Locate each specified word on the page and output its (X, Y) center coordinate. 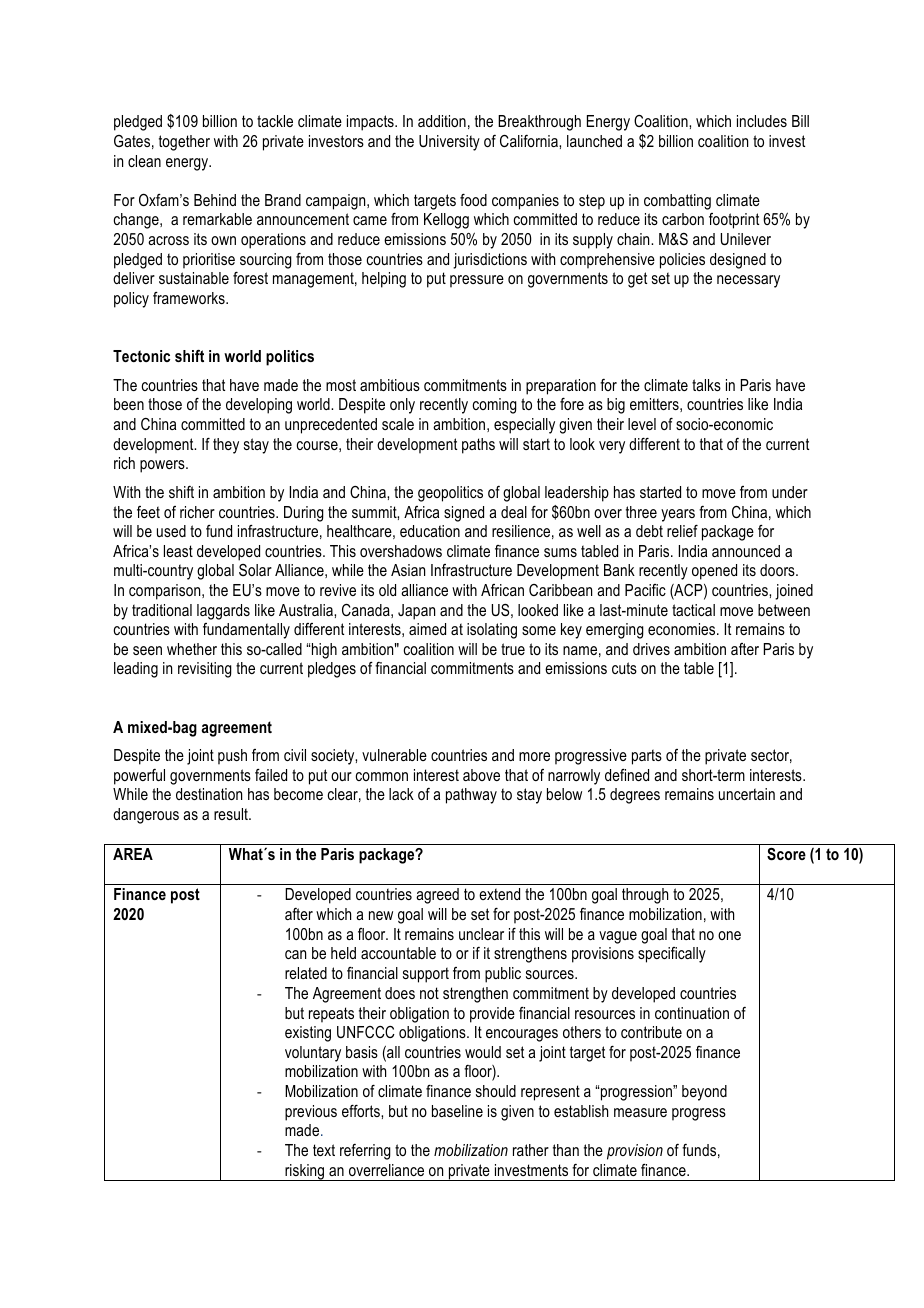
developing (259, 406)
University (449, 143)
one (729, 935)
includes (762, 121)
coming (495, 406)
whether (192, 649)
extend (499, 894)
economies (683, 629)
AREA (133, 854)
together (184, 143)
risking (305, 1172)
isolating (492, 631)
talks (706, 385)
